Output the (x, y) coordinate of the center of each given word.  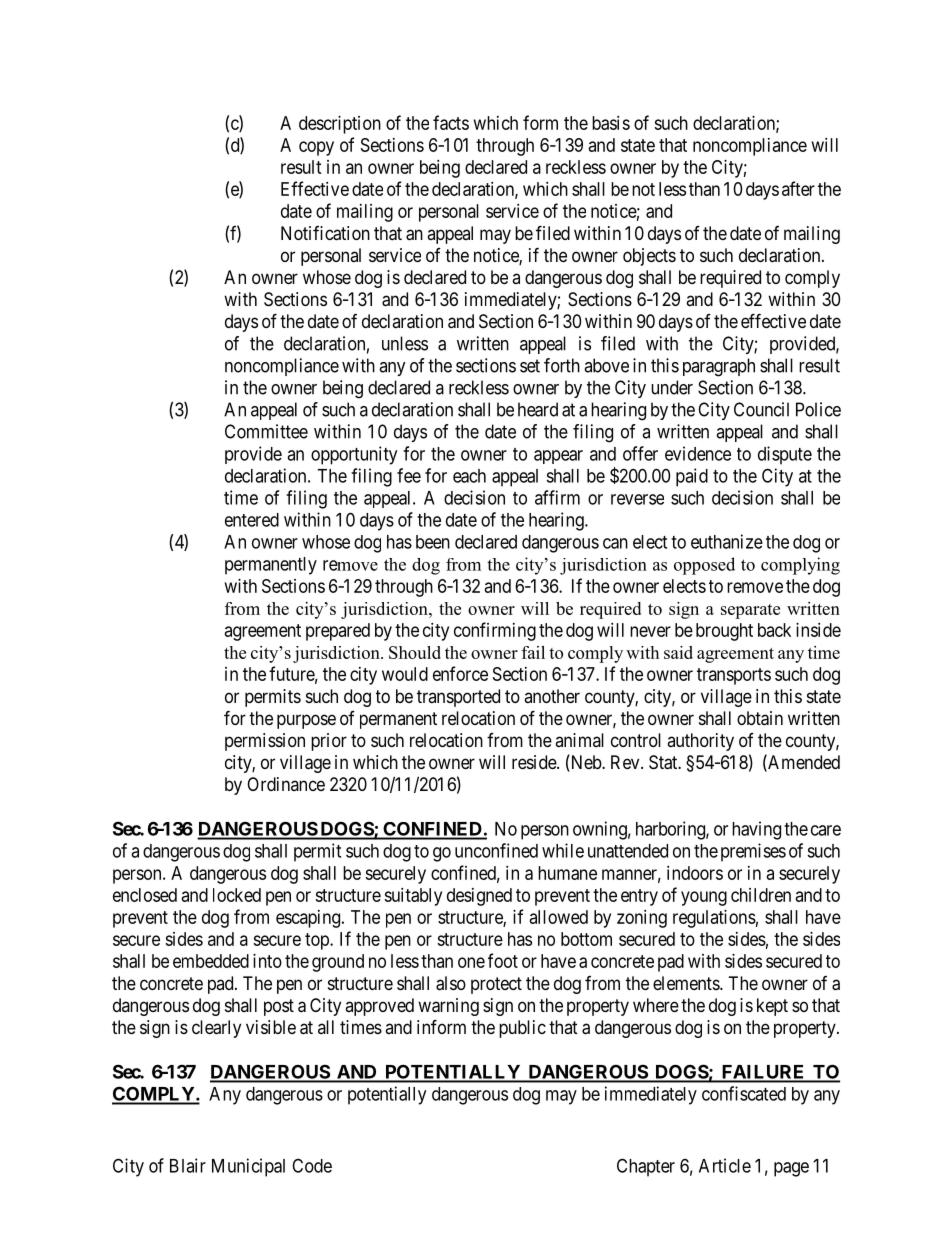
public (522, 1029)
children (761, 895)
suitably (413, 897)
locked (237, 895)
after (798, 188)
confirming (495, 631)
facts (451, 122)
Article (725, 1165)
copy (316, 148)
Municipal (248, 1167)
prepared (338, 632)
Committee (266, 431)
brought (724, 632)
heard (538, 409)
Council (761, 409)
